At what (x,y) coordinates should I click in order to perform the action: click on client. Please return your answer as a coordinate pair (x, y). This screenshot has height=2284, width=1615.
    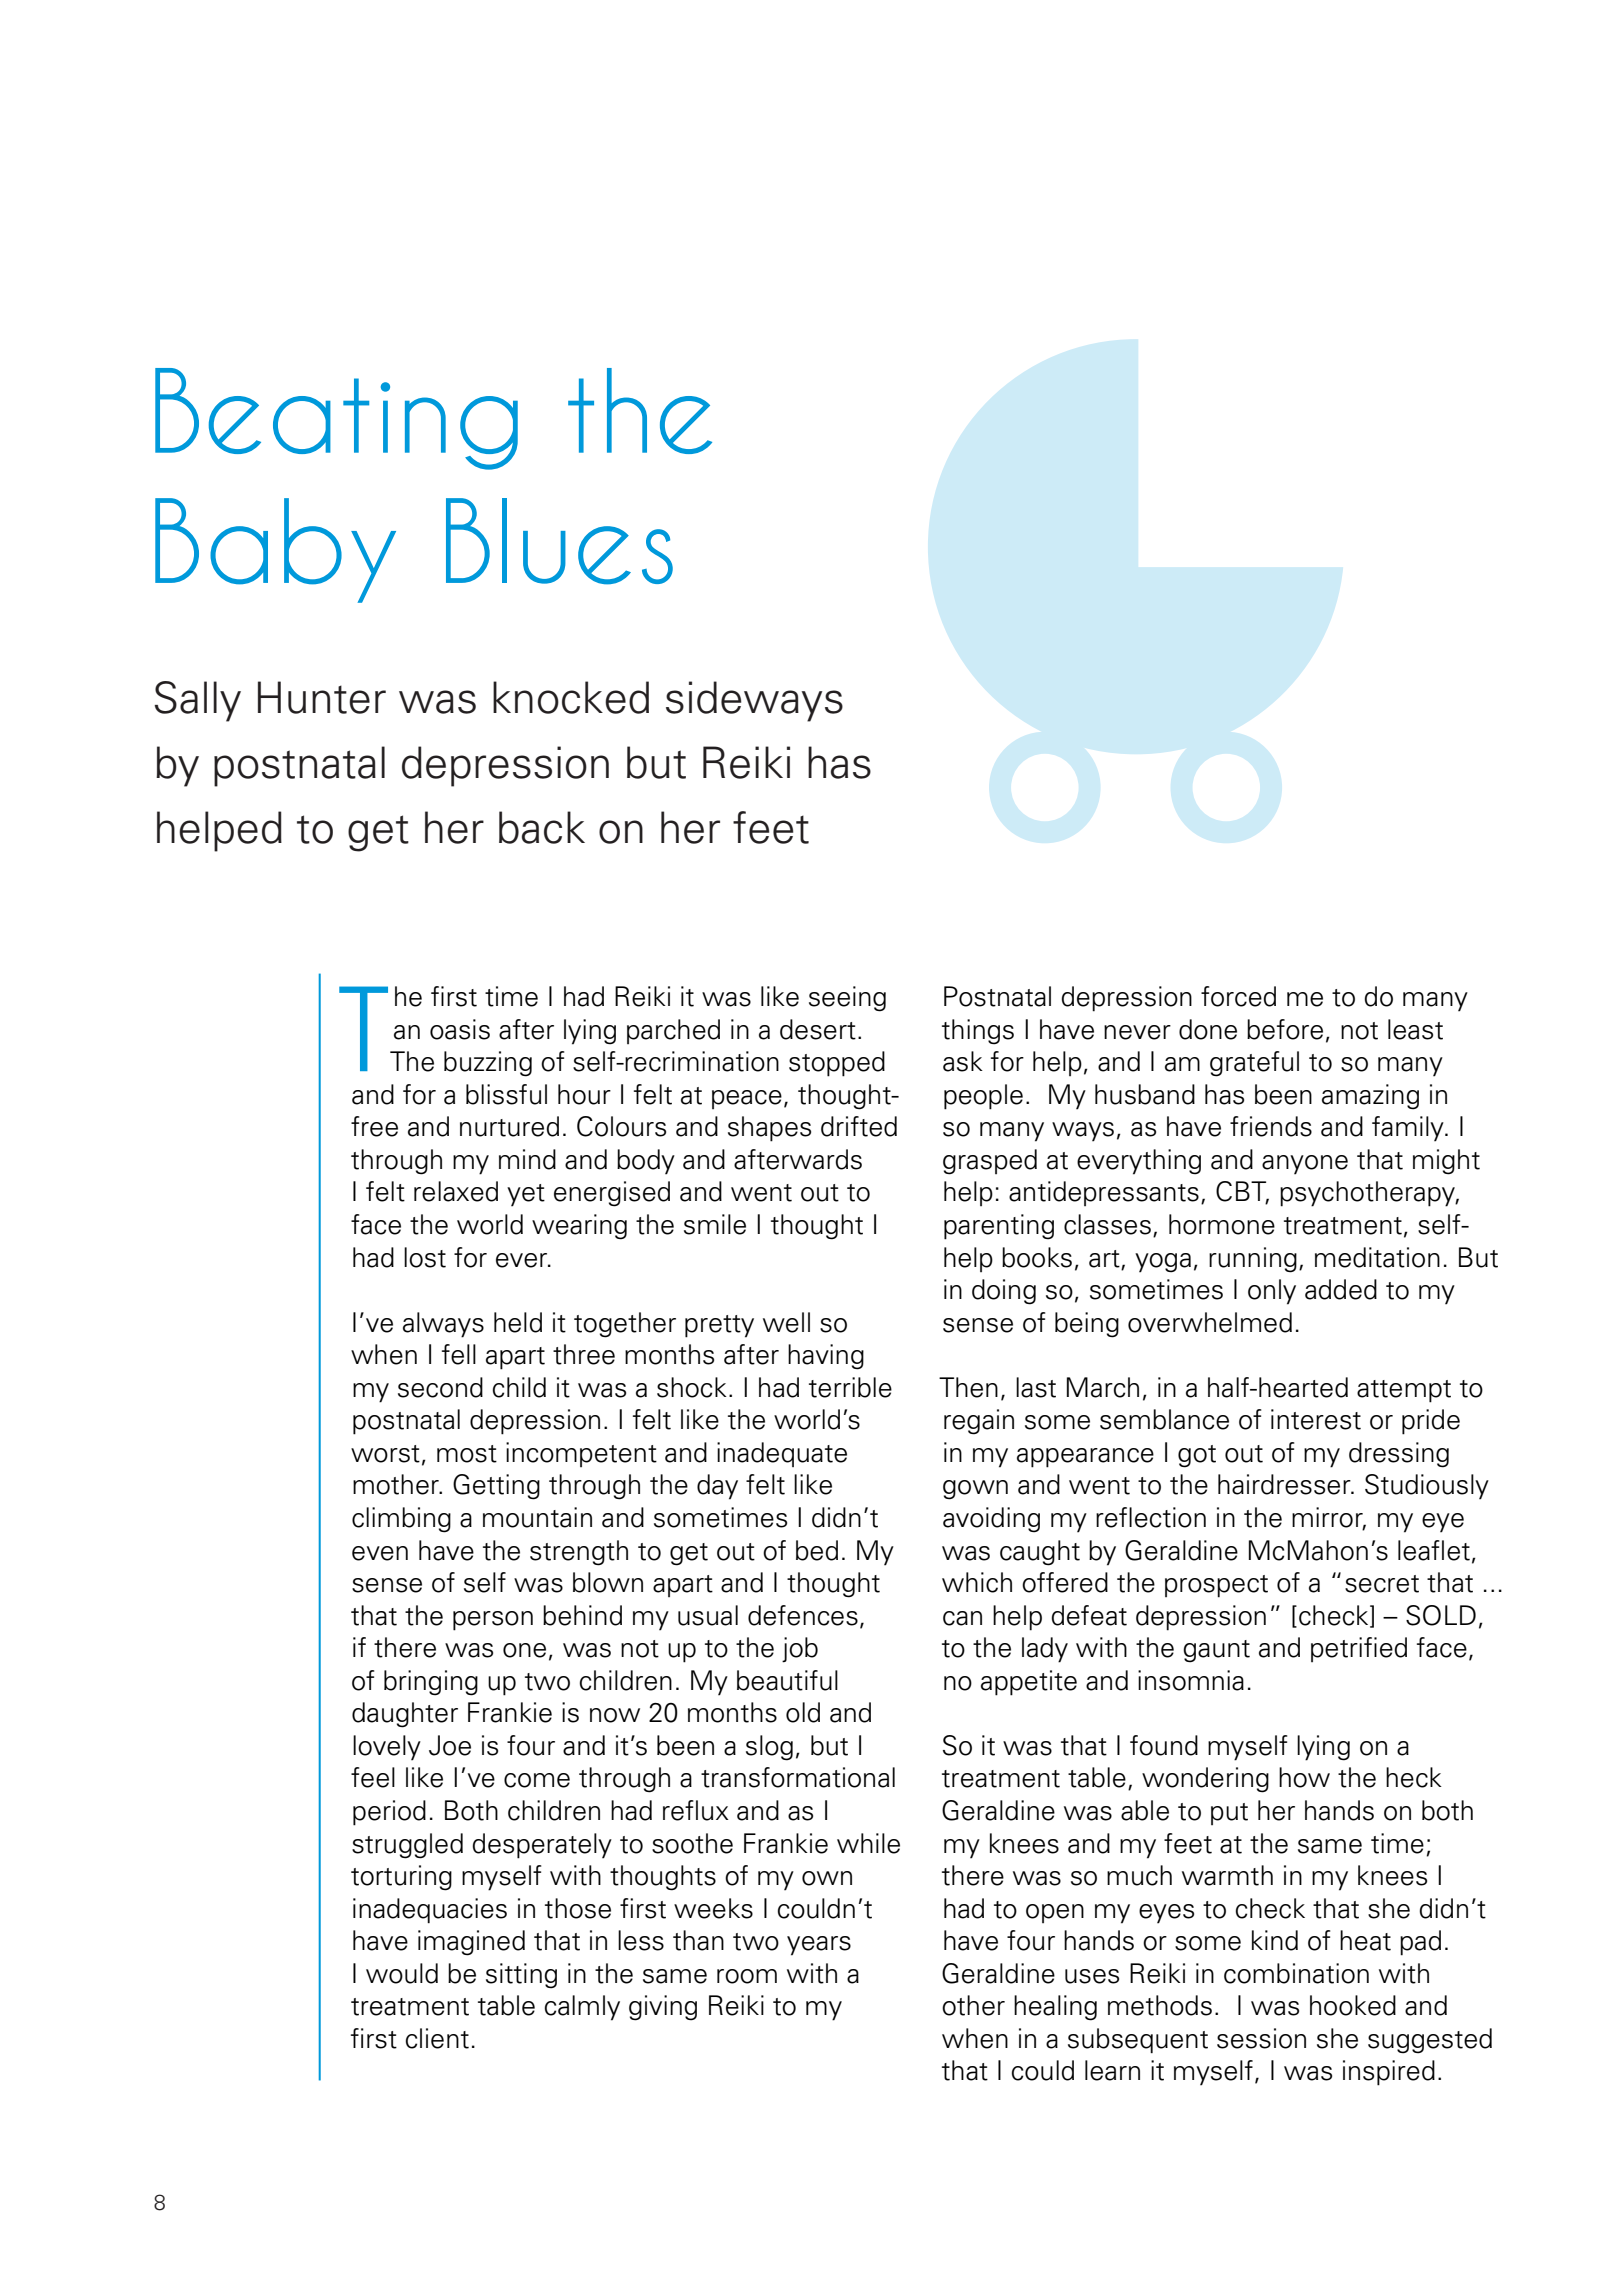
    Looking at the image, I should click on (437, 2038).
